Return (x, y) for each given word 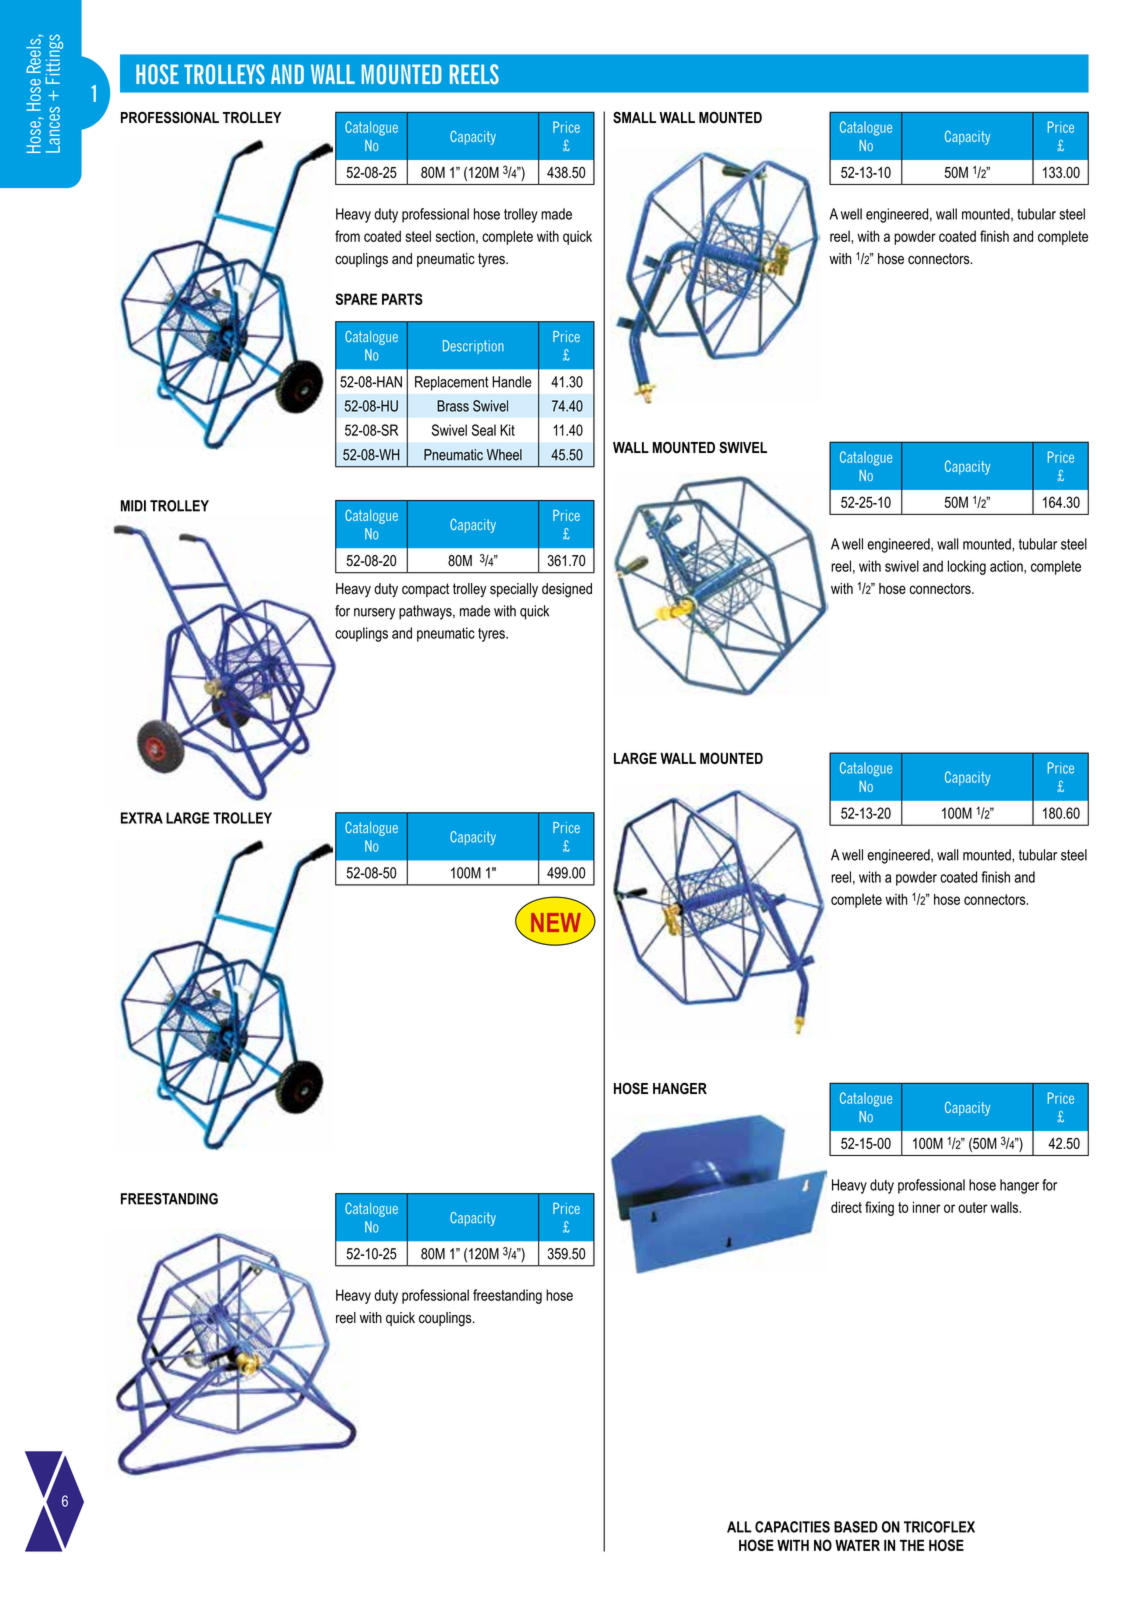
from (347, 236)
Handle (512, 382)
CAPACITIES (792, 1527)
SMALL (634, 118)
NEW (556, 922)
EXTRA (142, 818)
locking (967, 567)
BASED (856, 1527)
